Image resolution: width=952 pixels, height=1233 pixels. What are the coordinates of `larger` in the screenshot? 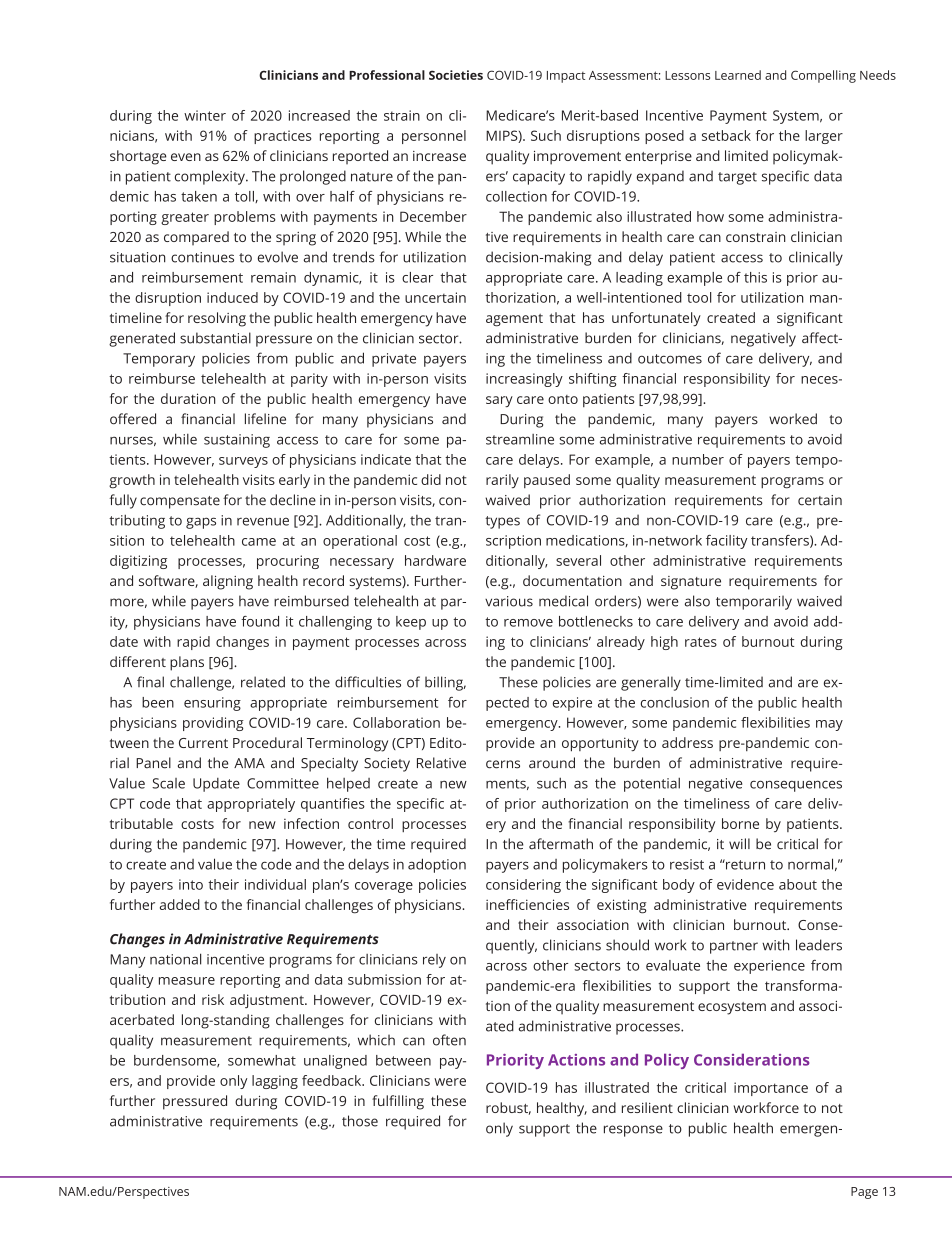 It's located at (824, 137).
